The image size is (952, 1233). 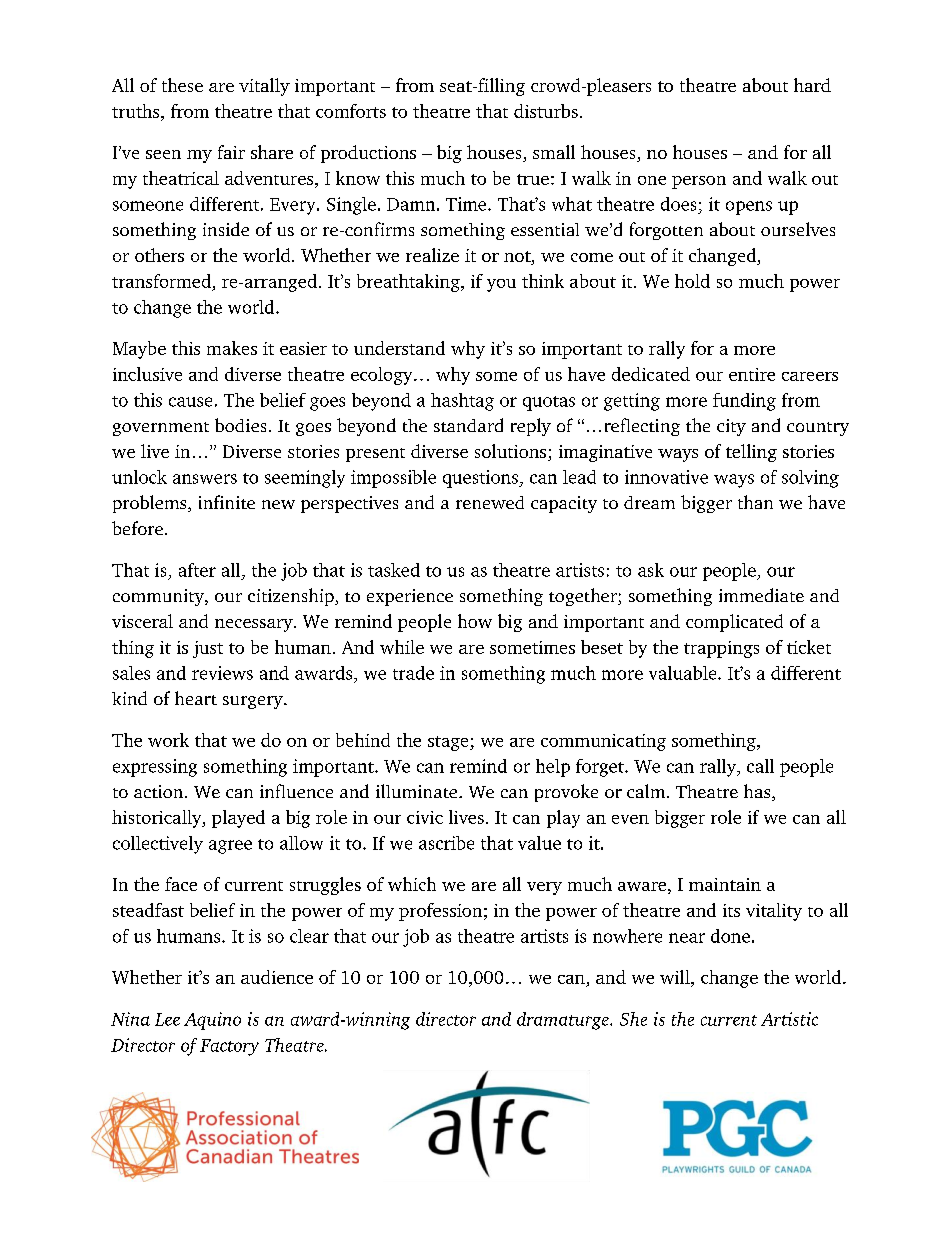 What do you see at coordinates (418, 791) in the screenshot?
I see `illuminate` at bounding box center [418, 791].
